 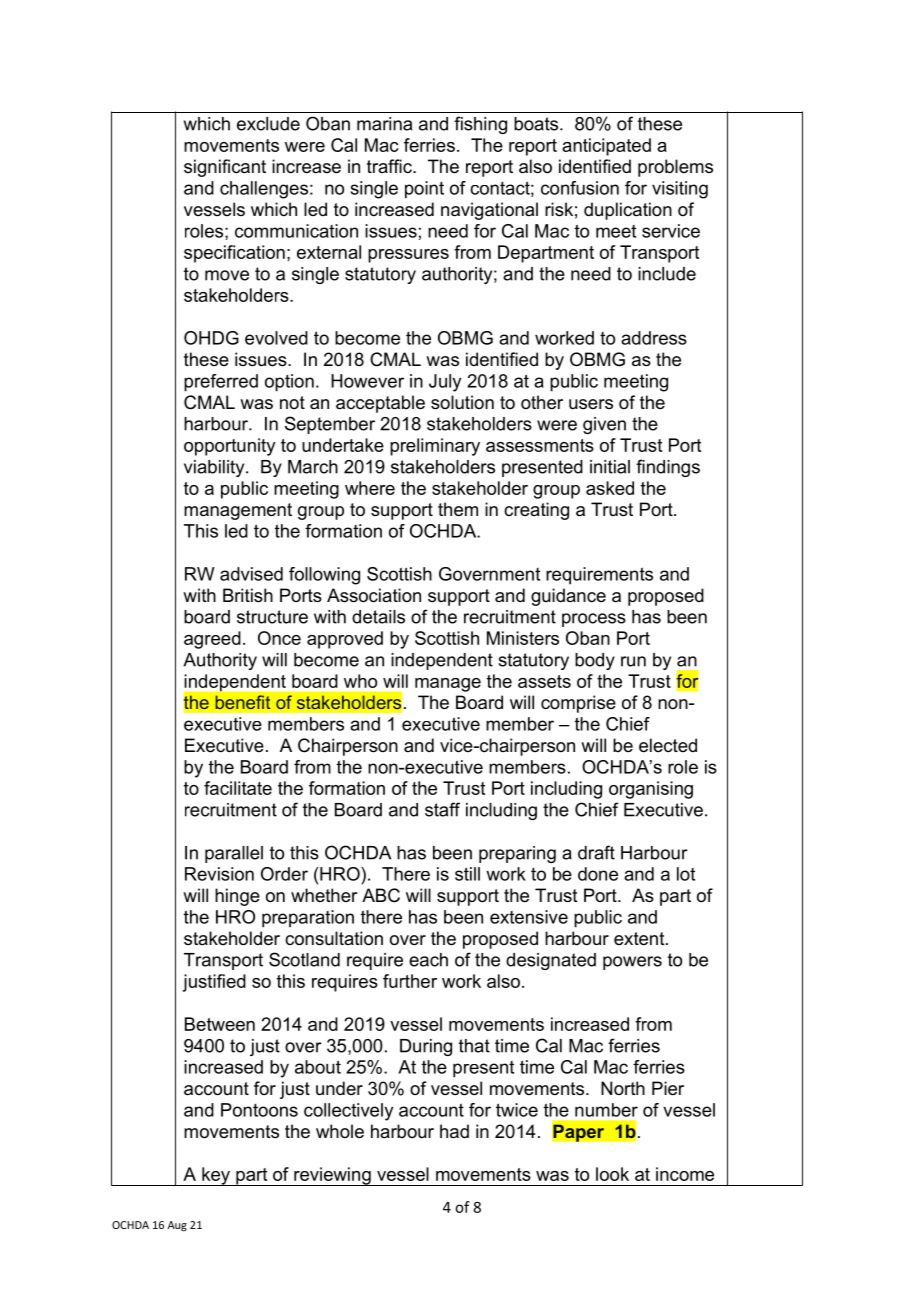 What do you see at coordinates (458, 509) in the screenshot?
I see `them` at bounding box center [458, 509].
